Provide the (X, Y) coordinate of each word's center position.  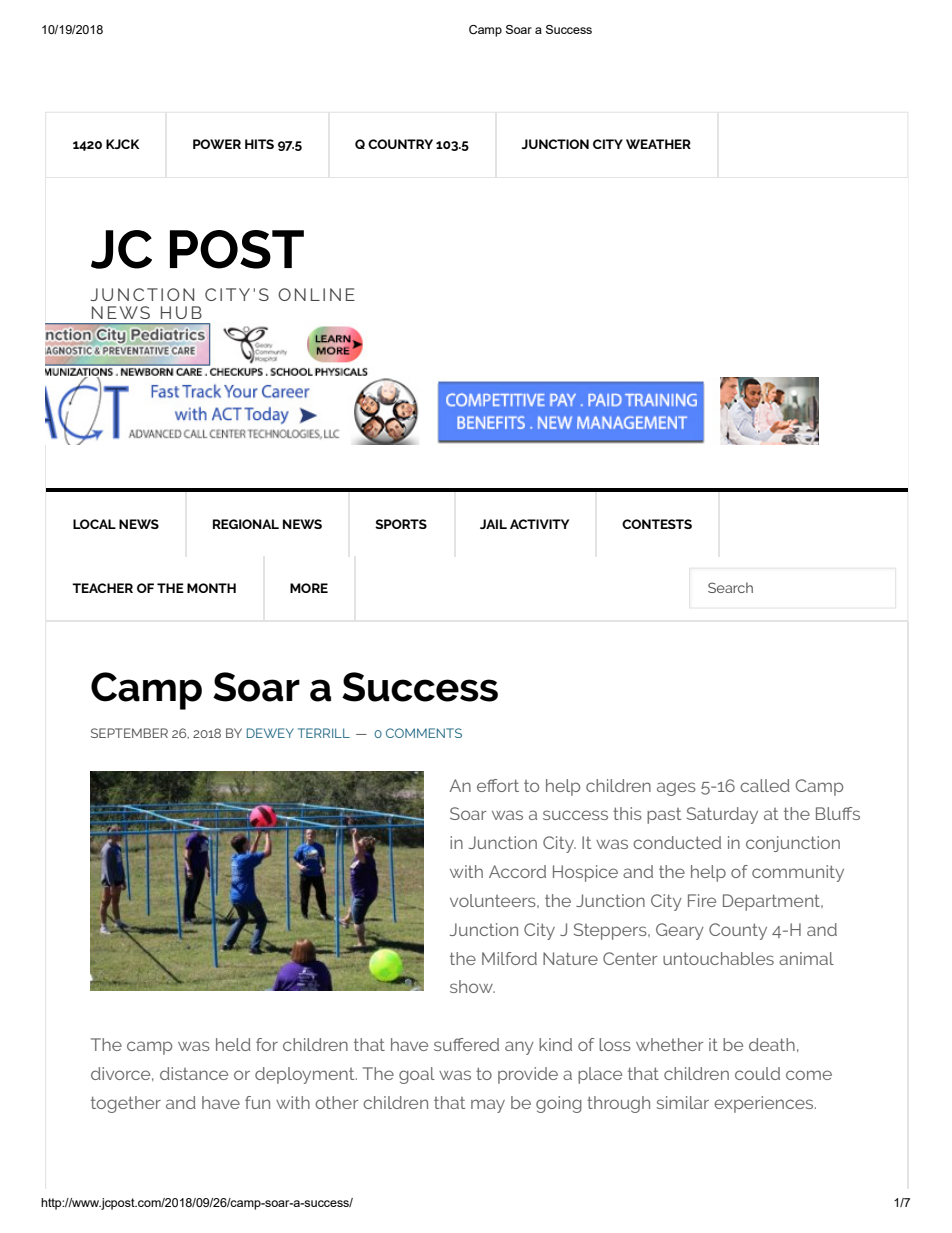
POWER (217, 144)
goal (417, 1075)
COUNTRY (400, 144)
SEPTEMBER (129, 733)
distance (194, 1073)
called (765, 785)
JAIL (493, 524)
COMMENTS (424, 733)
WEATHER (658, 144)
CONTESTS (657, 524)
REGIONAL (246, 524)
